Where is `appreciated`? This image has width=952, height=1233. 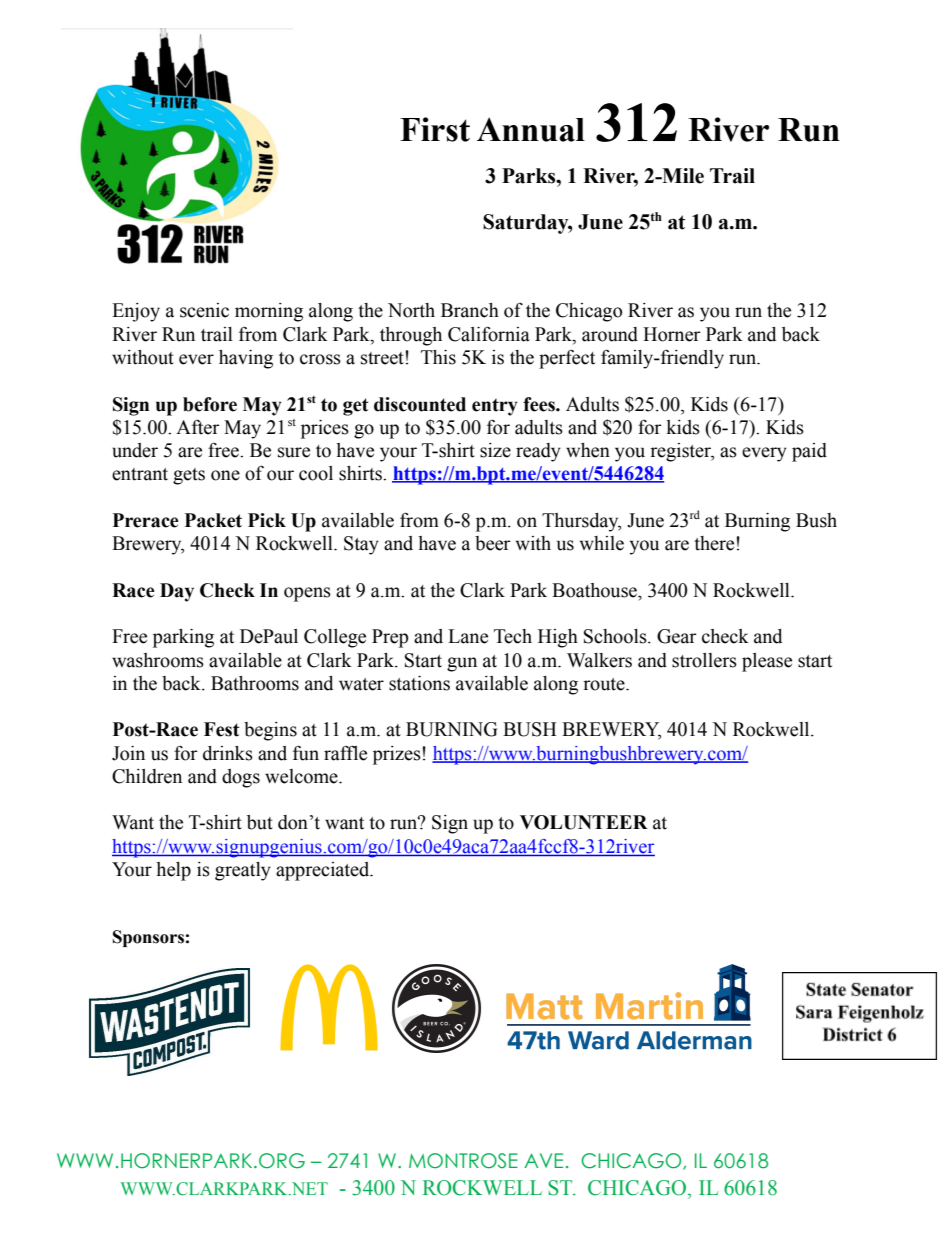 appreciated is located at coordinates (324, 871).
